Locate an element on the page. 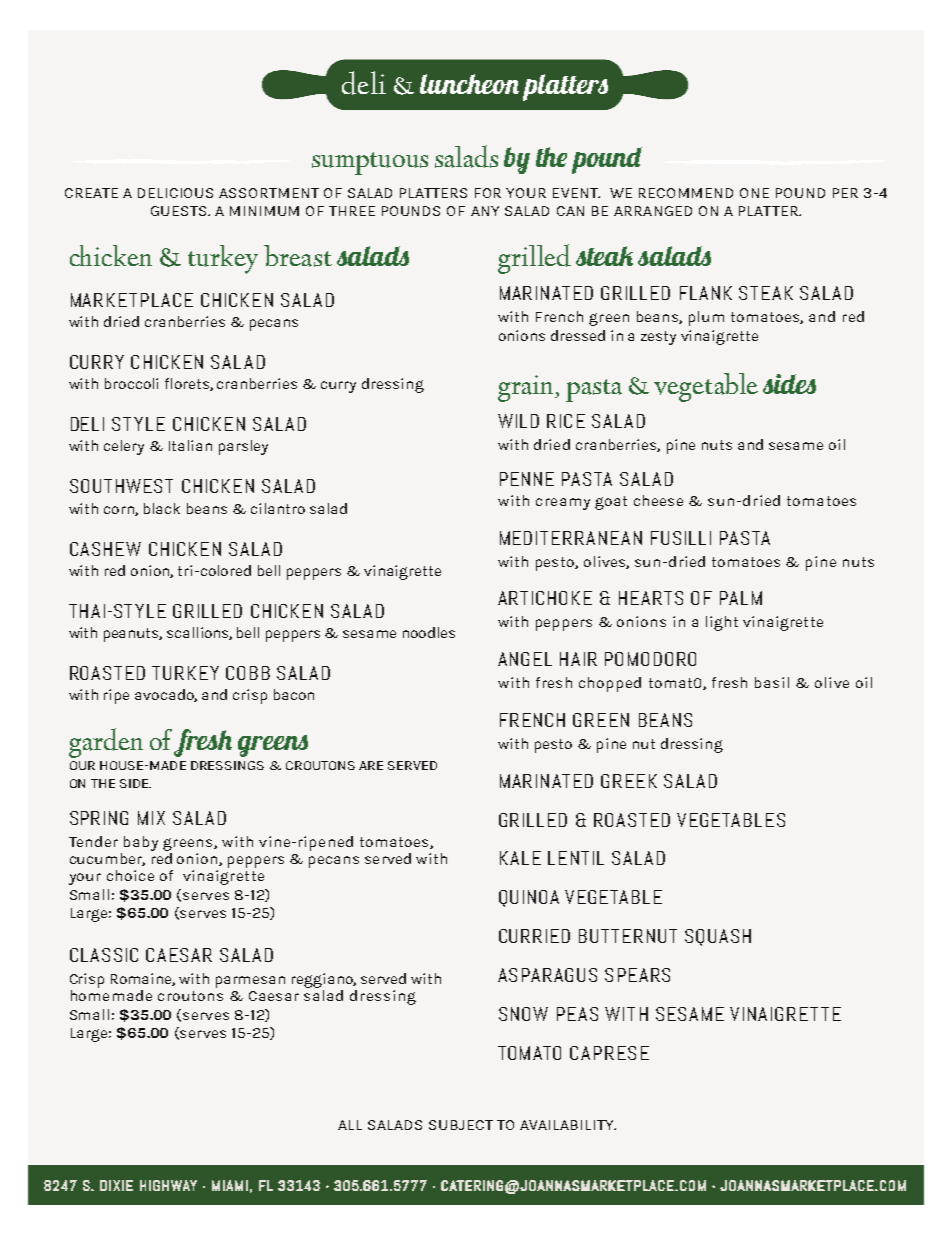  light is located at coordinates (722, 623).
